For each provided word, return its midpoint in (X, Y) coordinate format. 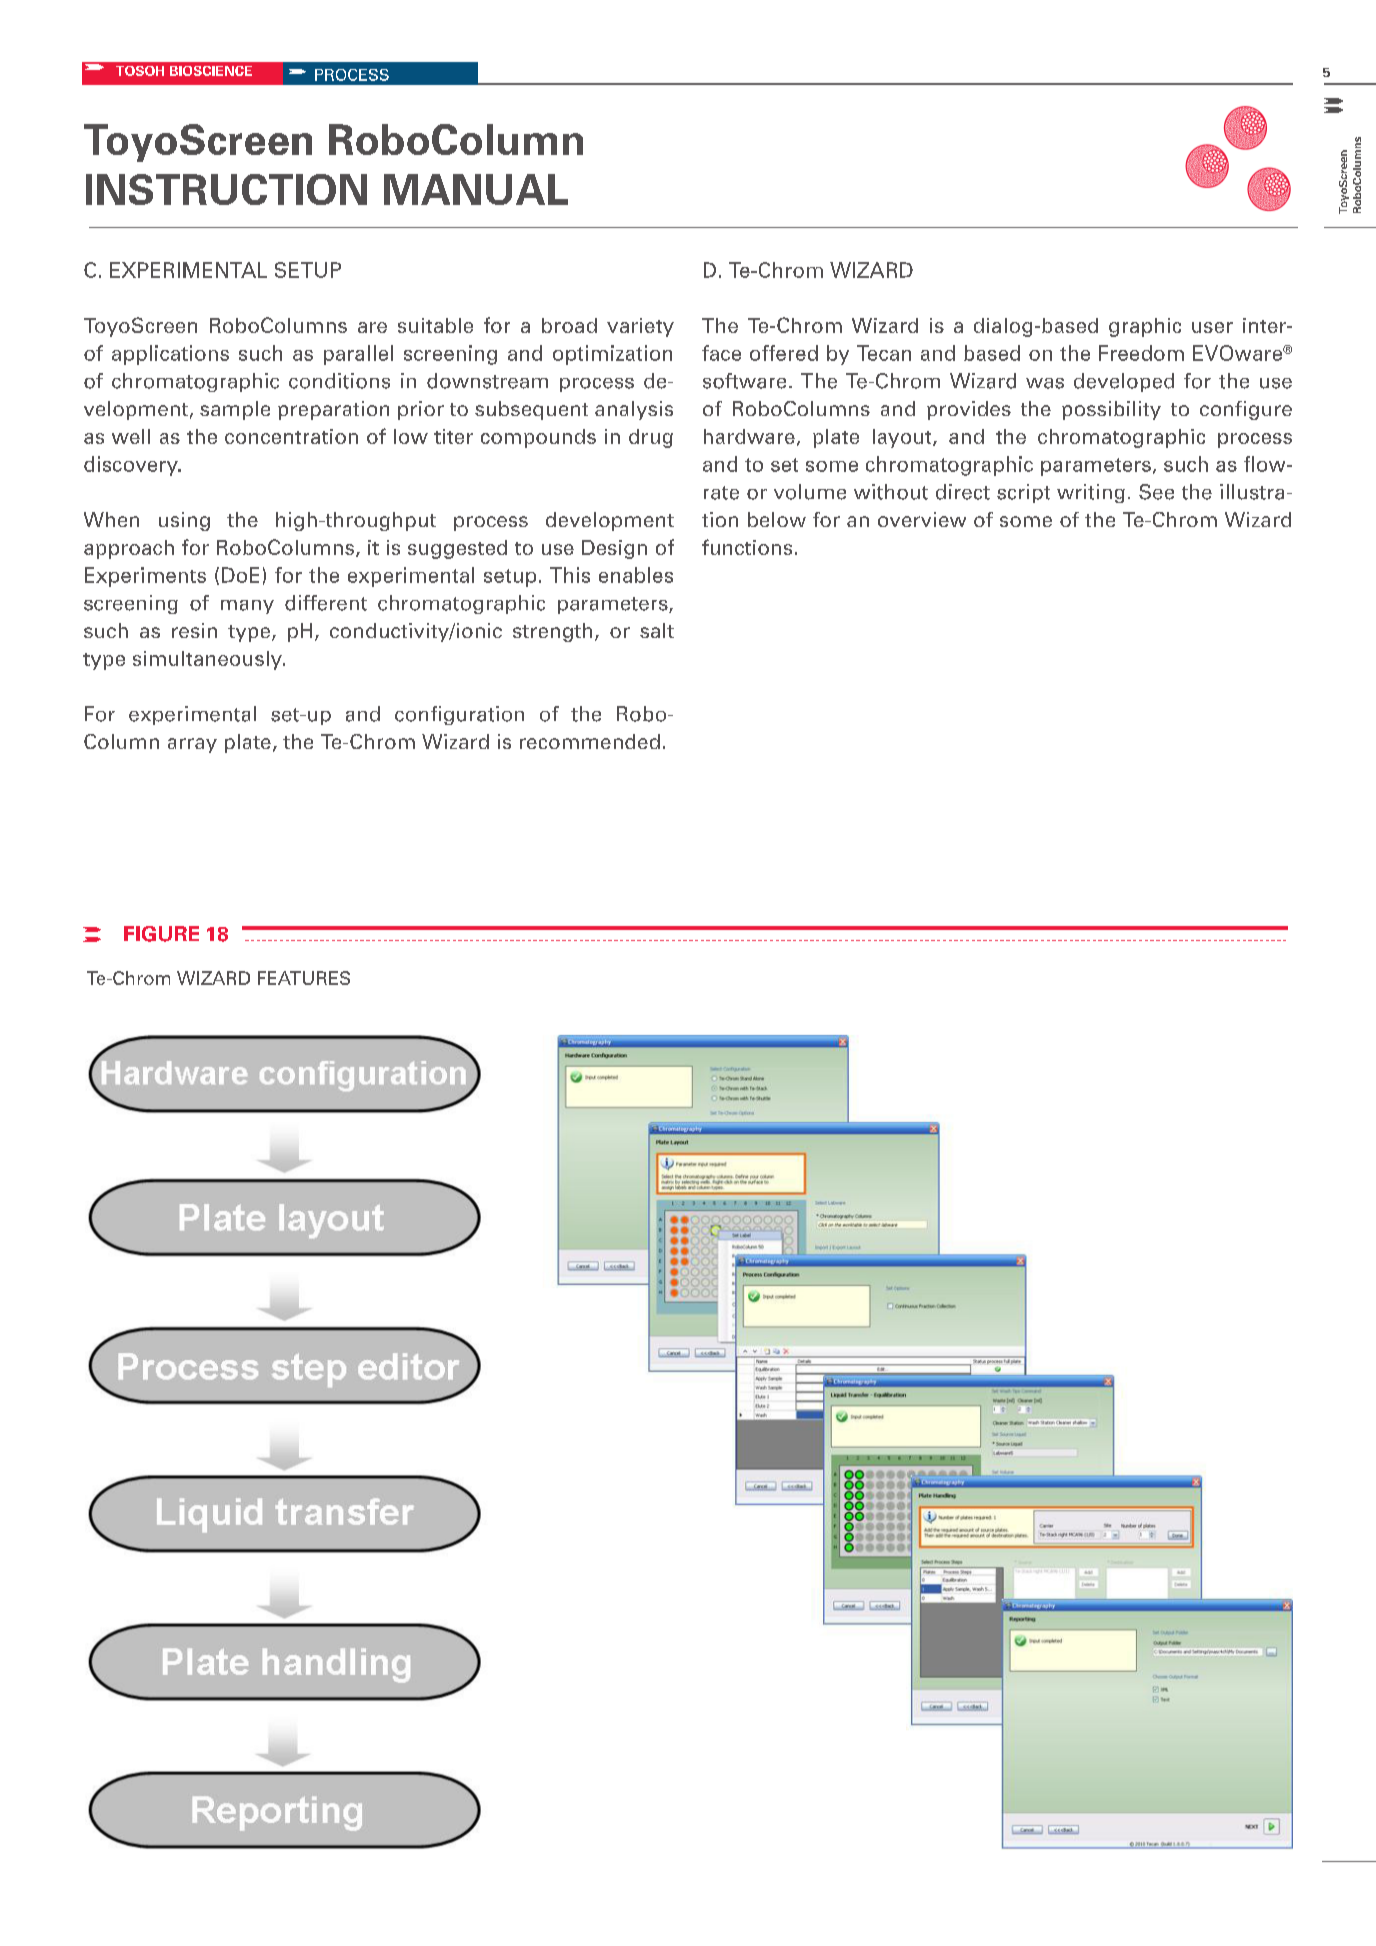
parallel (358, 355)
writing (1091, 493)
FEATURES (304, 978)
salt (657, 630)
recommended (590, 741)
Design (614, 549)
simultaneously (208, 660)
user (1212, 327)
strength (552, 632)
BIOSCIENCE (211, 71)
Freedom (1141, 353)
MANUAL (476, 189)
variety (640, 327)
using (184, 521)
